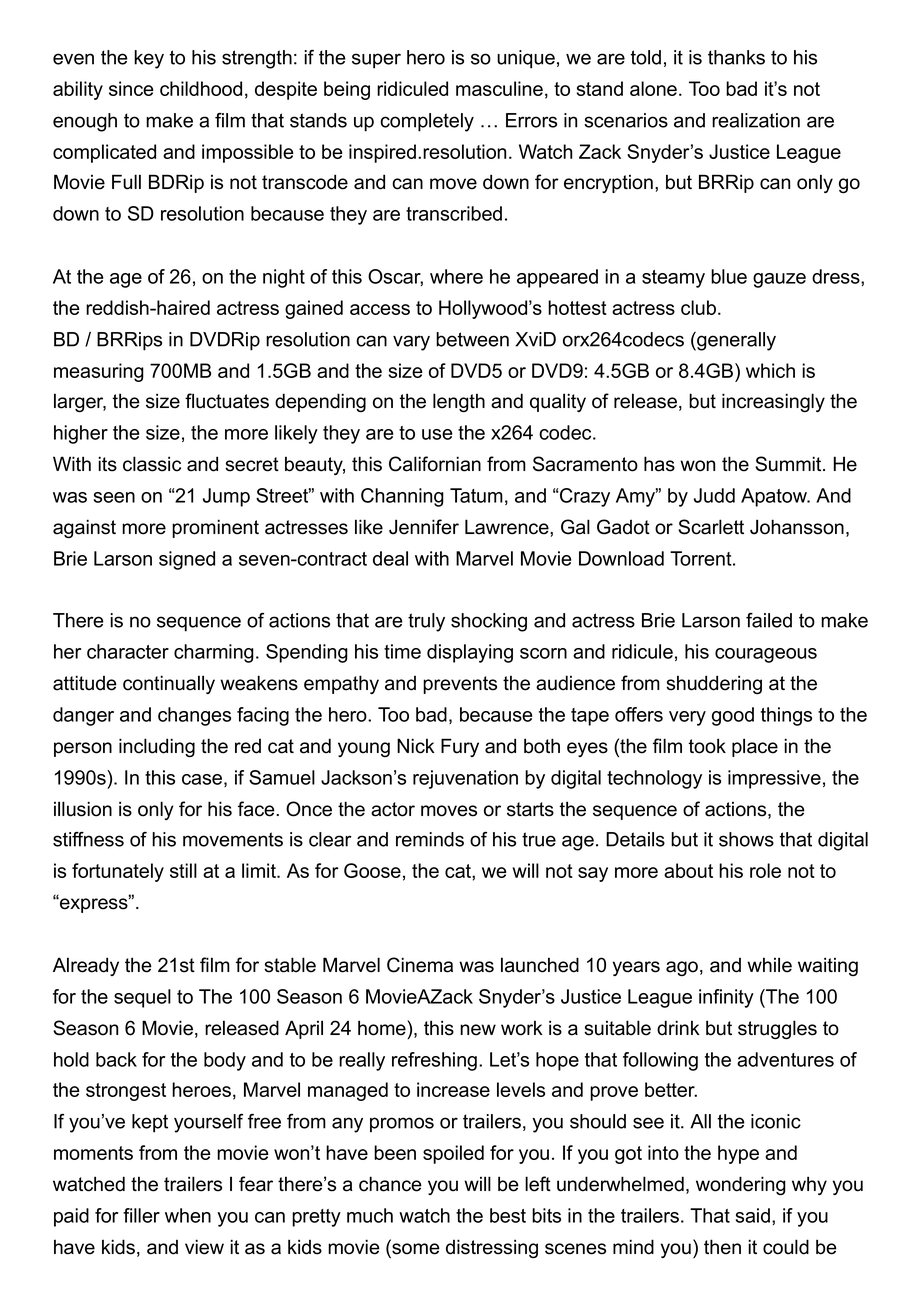 This image has height=1308, width=924. Describe the element at coordinates (128, 651) in the image. I see `character` at that location.
